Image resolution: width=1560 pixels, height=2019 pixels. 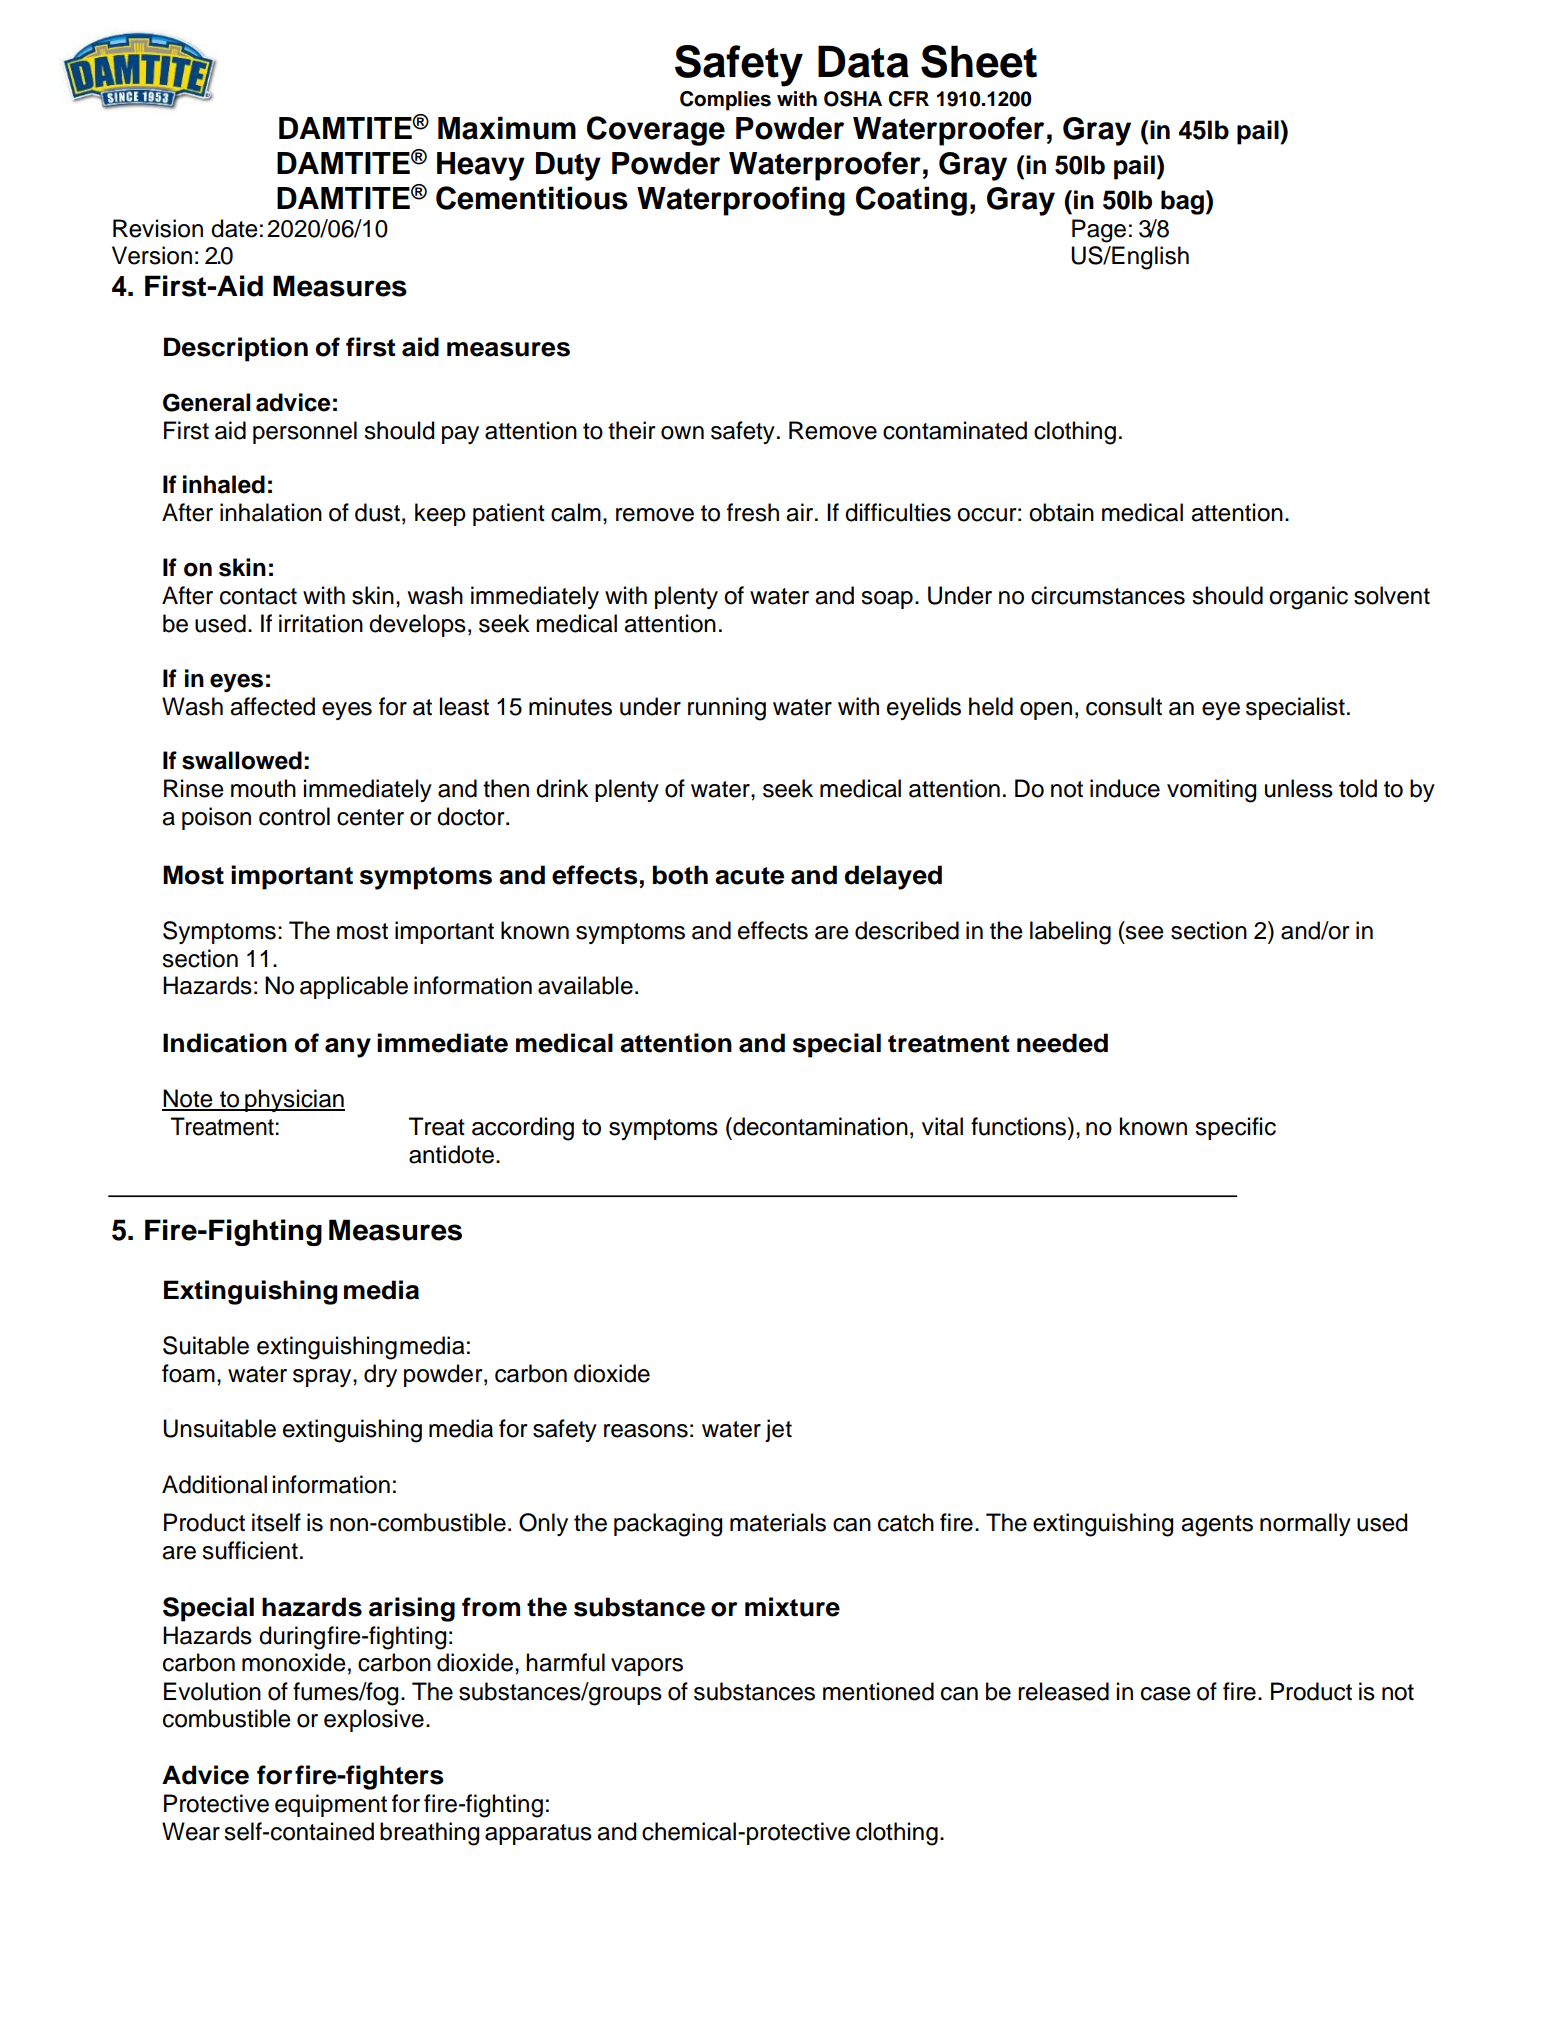 What do you see at coordinates (331, 1805) in the image?
I see `equipment` at bounding box center [331, 1805].
